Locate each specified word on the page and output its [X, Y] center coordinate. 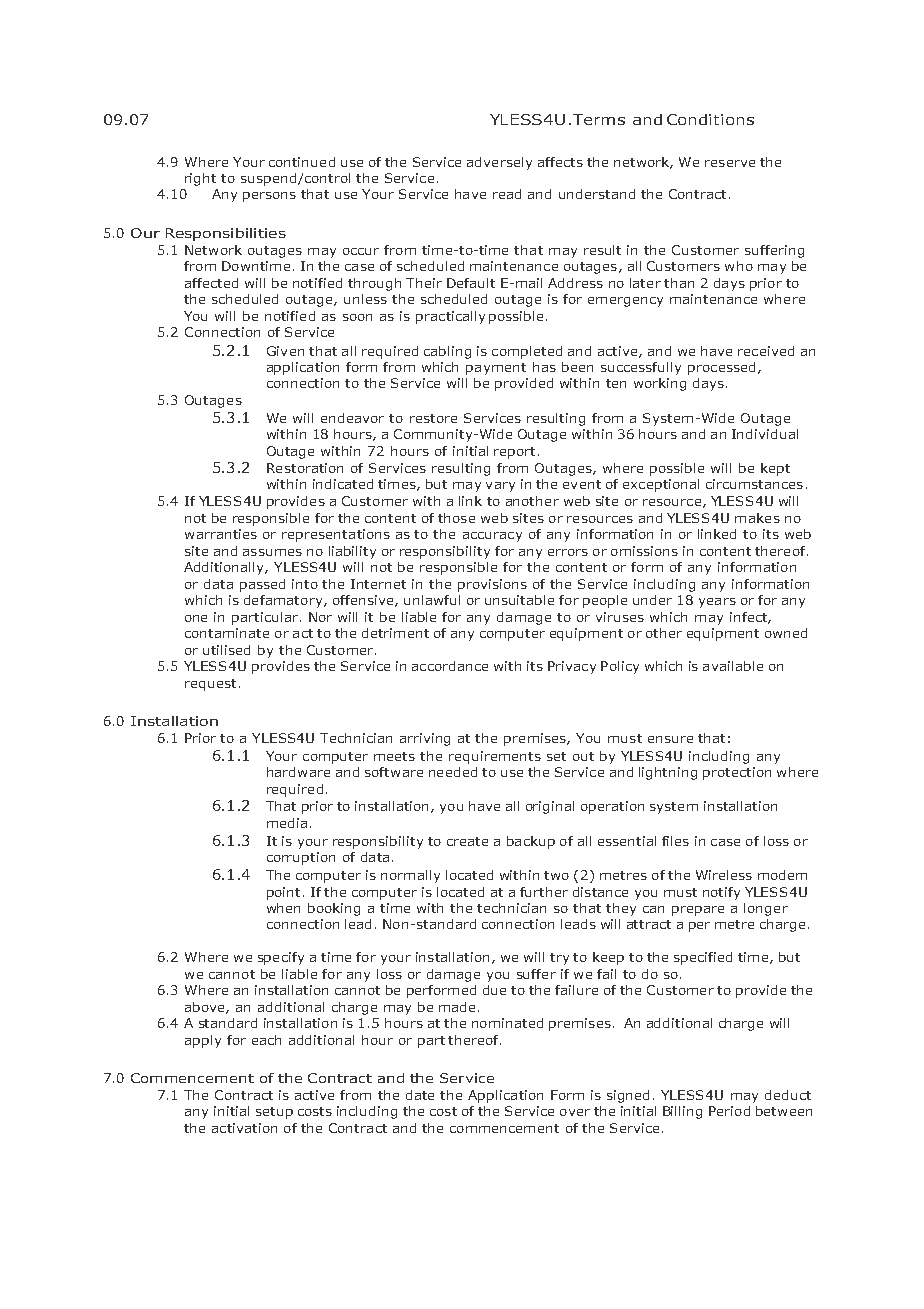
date [420, 1095]
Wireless [724, 875]
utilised [226, 650]
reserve [730, 163]
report [514, 453]
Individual [765, 434]
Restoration [305, 468]
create [467, 841]
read [507, 194]
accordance [450, 666]
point [283, 893]
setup [274, 1113]
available [733, 666]
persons [269, 197]
